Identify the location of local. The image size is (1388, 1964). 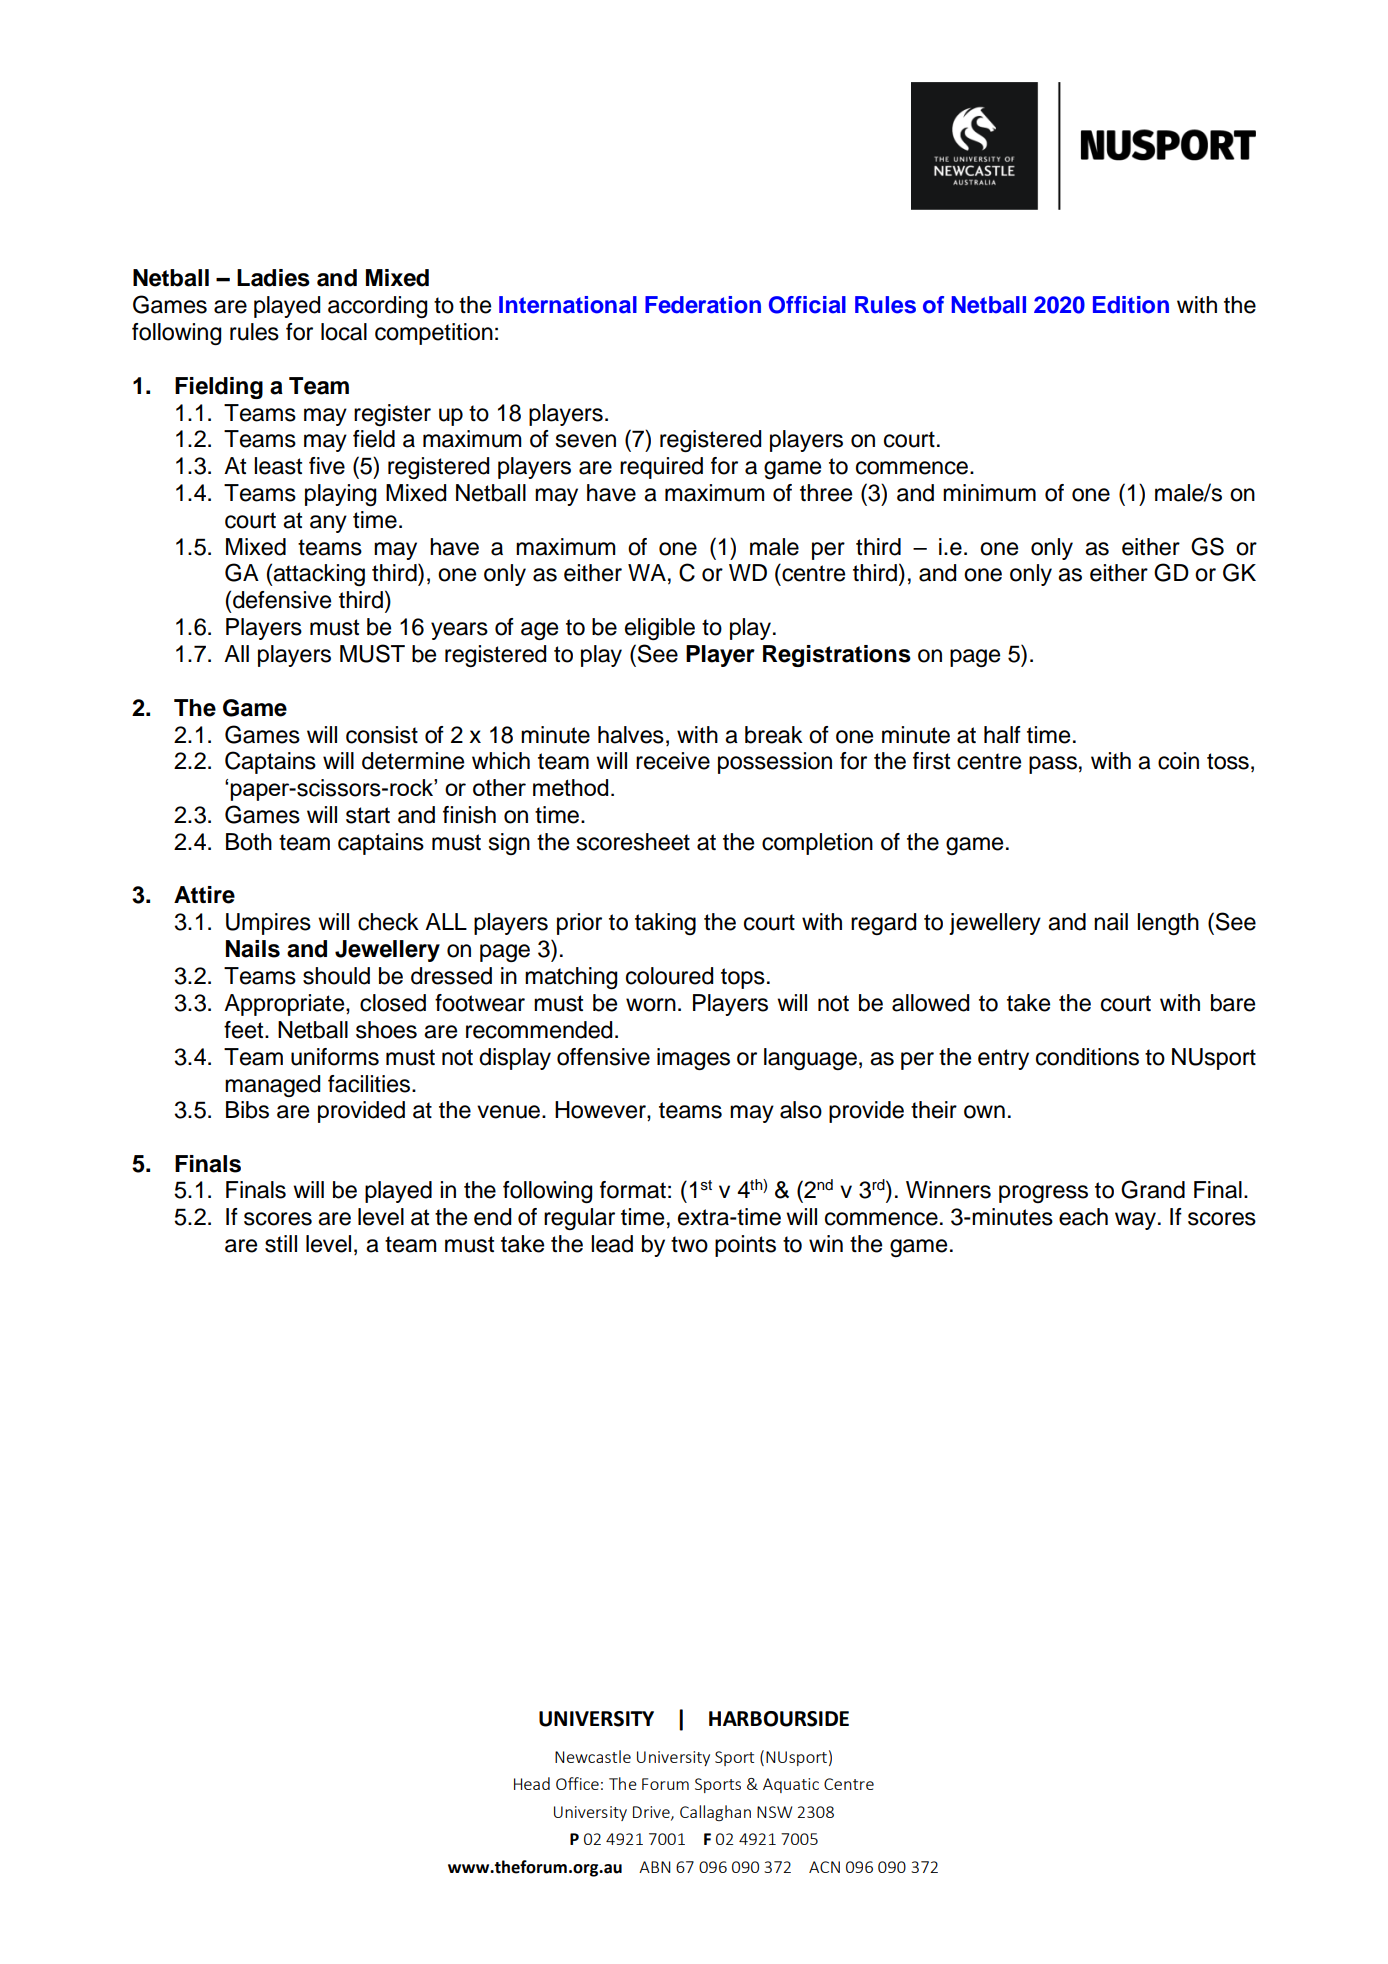
(344, 332).
